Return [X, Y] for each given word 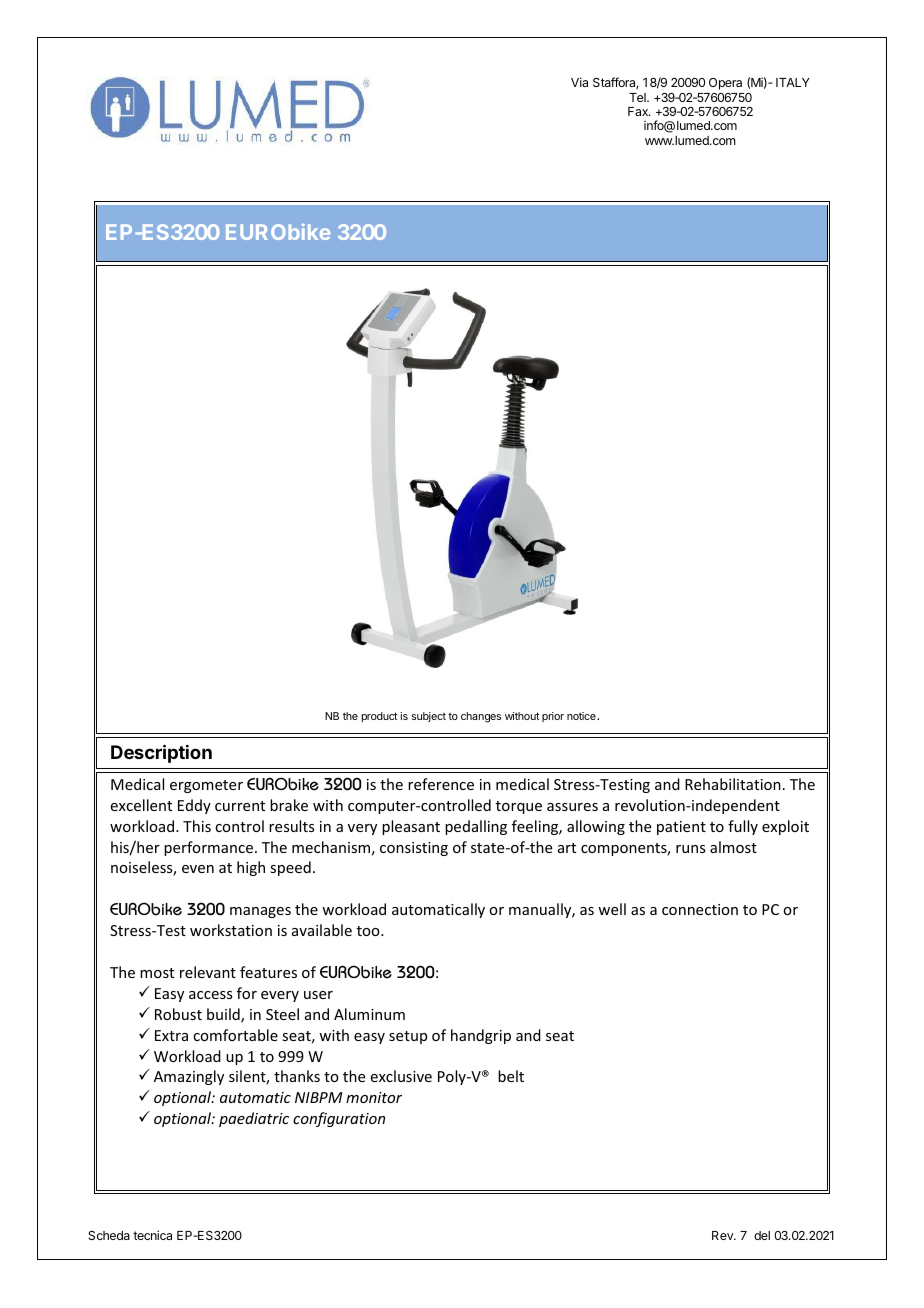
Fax [639, 111]
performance [208, 848]
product [379, 717]
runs [690, 849]
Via [579, 82]
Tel [638, 97]
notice [582, 716]
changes [481, 717]
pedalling [476, 827]
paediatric [254, 1119]
